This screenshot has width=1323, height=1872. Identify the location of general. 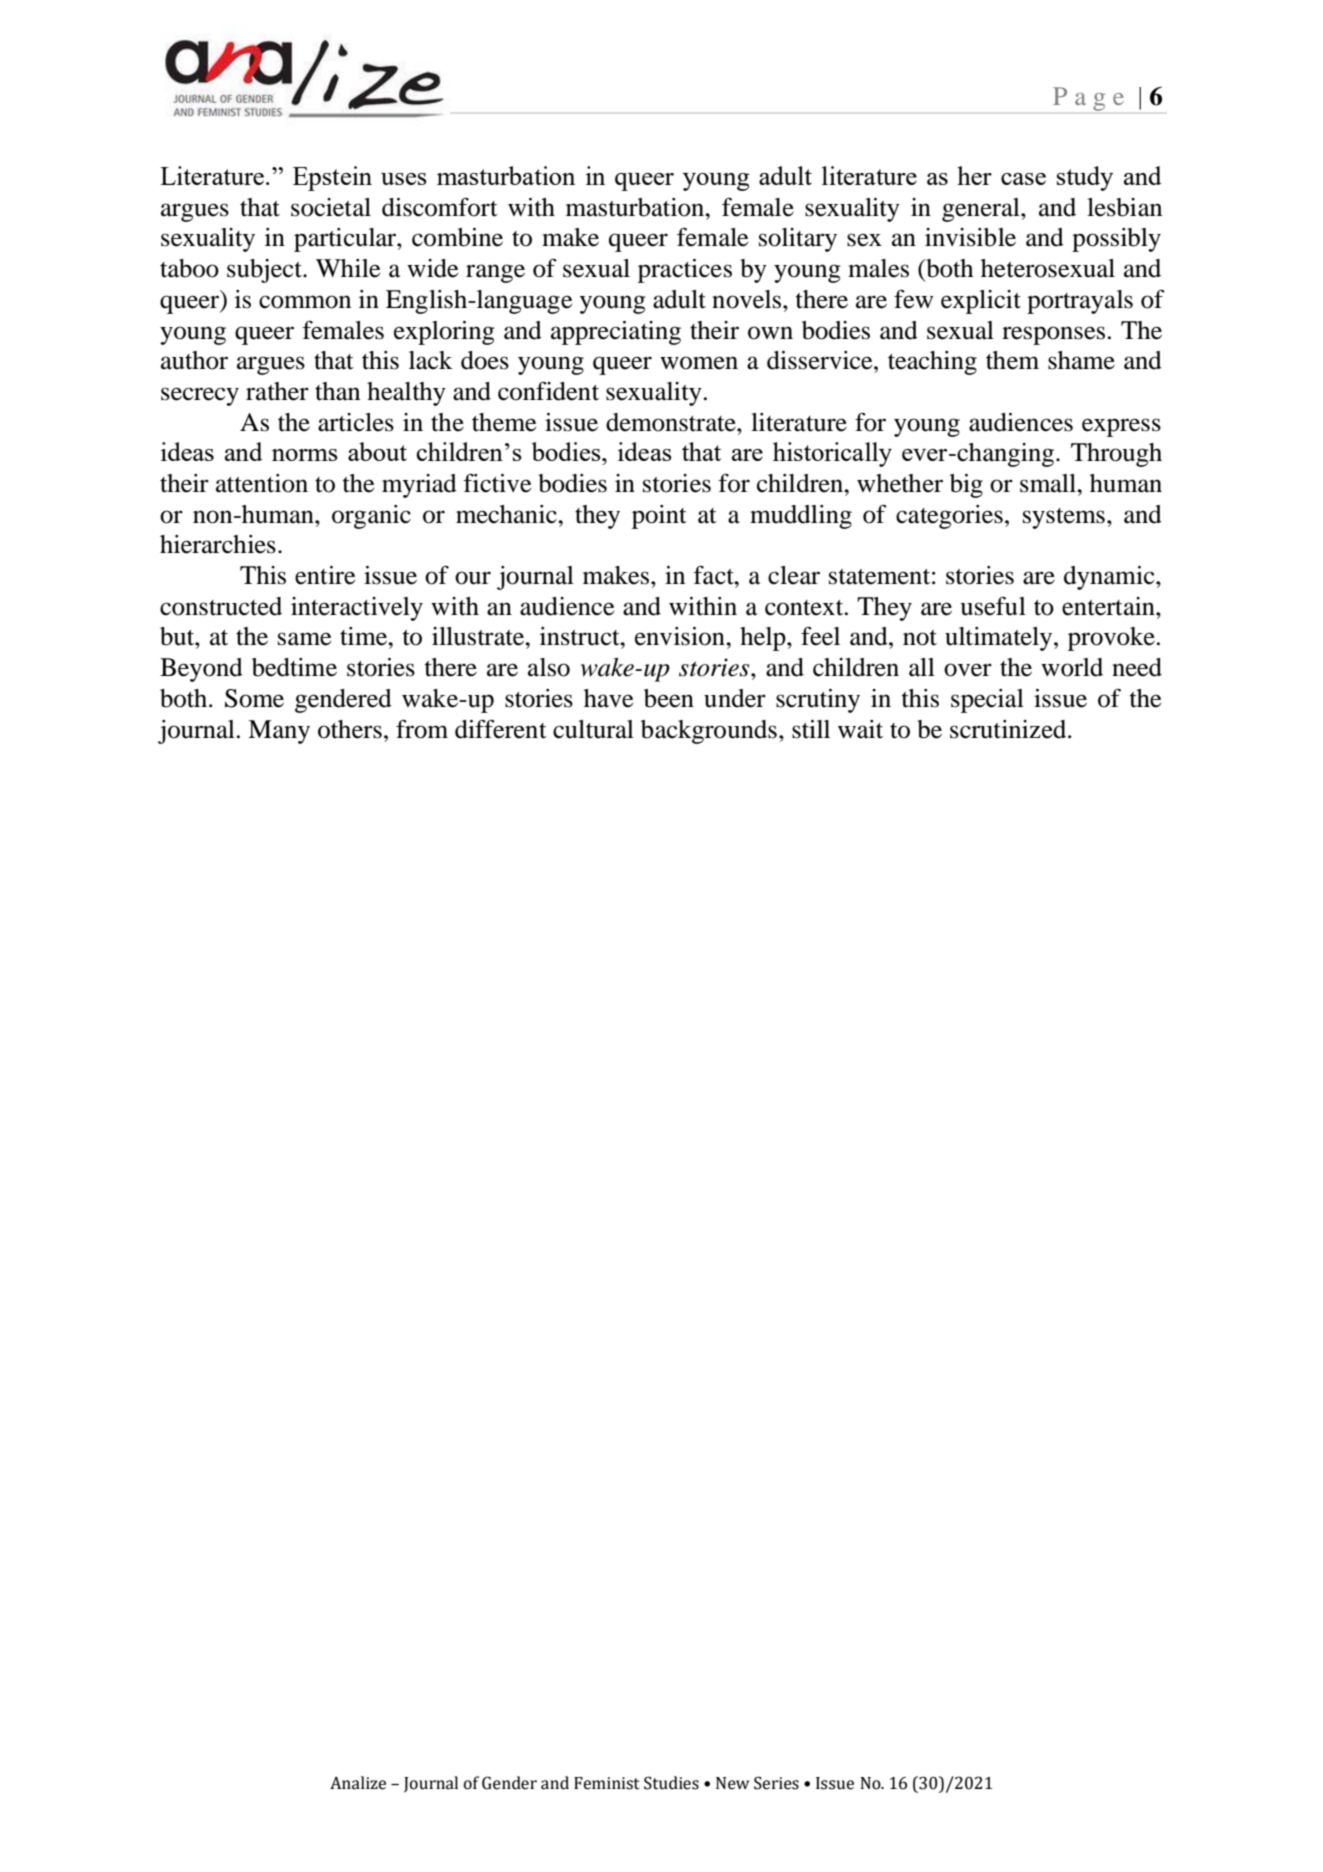
(982, 210).
